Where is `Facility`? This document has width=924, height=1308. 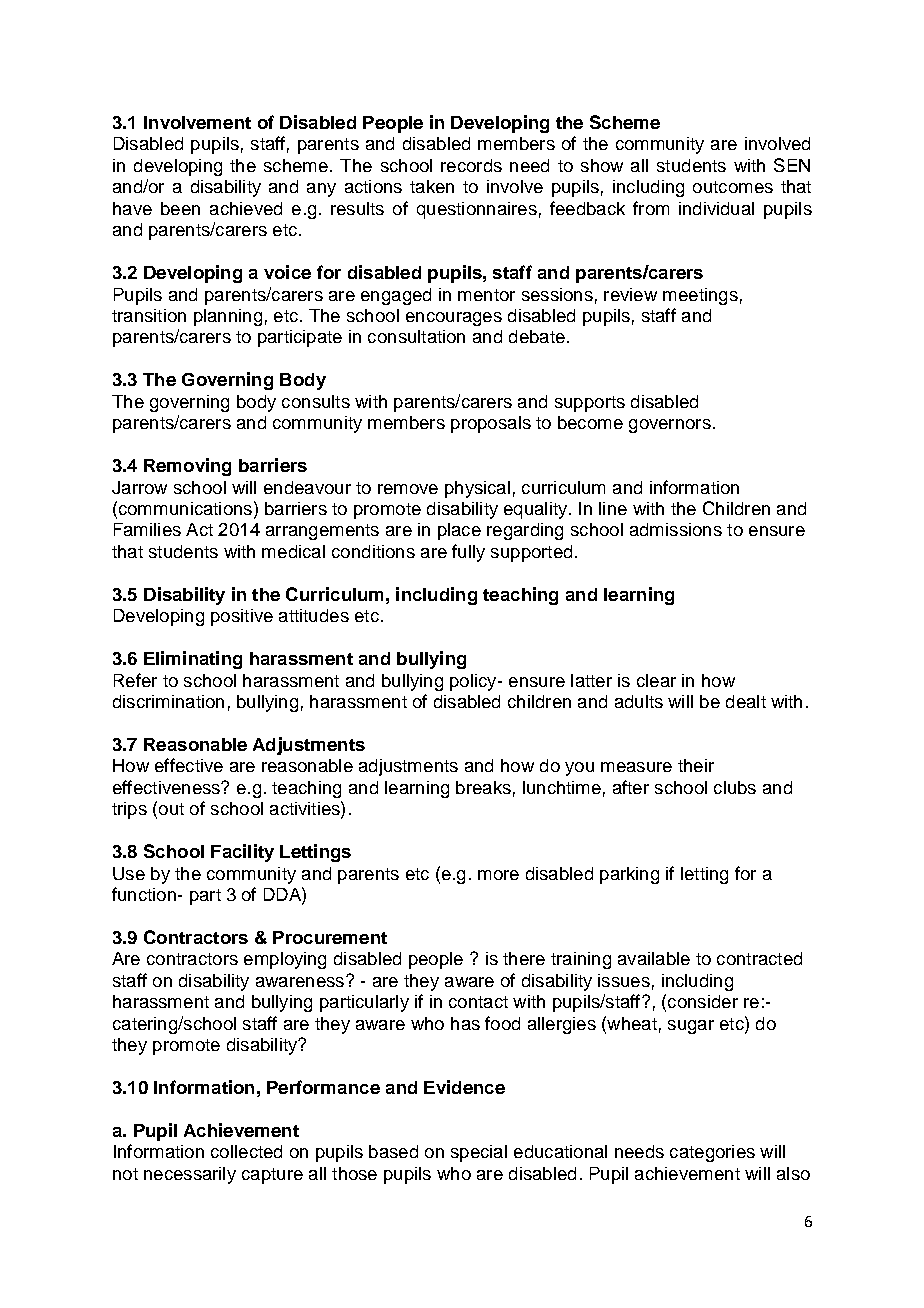 Facility is located at coordinates (242, 853).
